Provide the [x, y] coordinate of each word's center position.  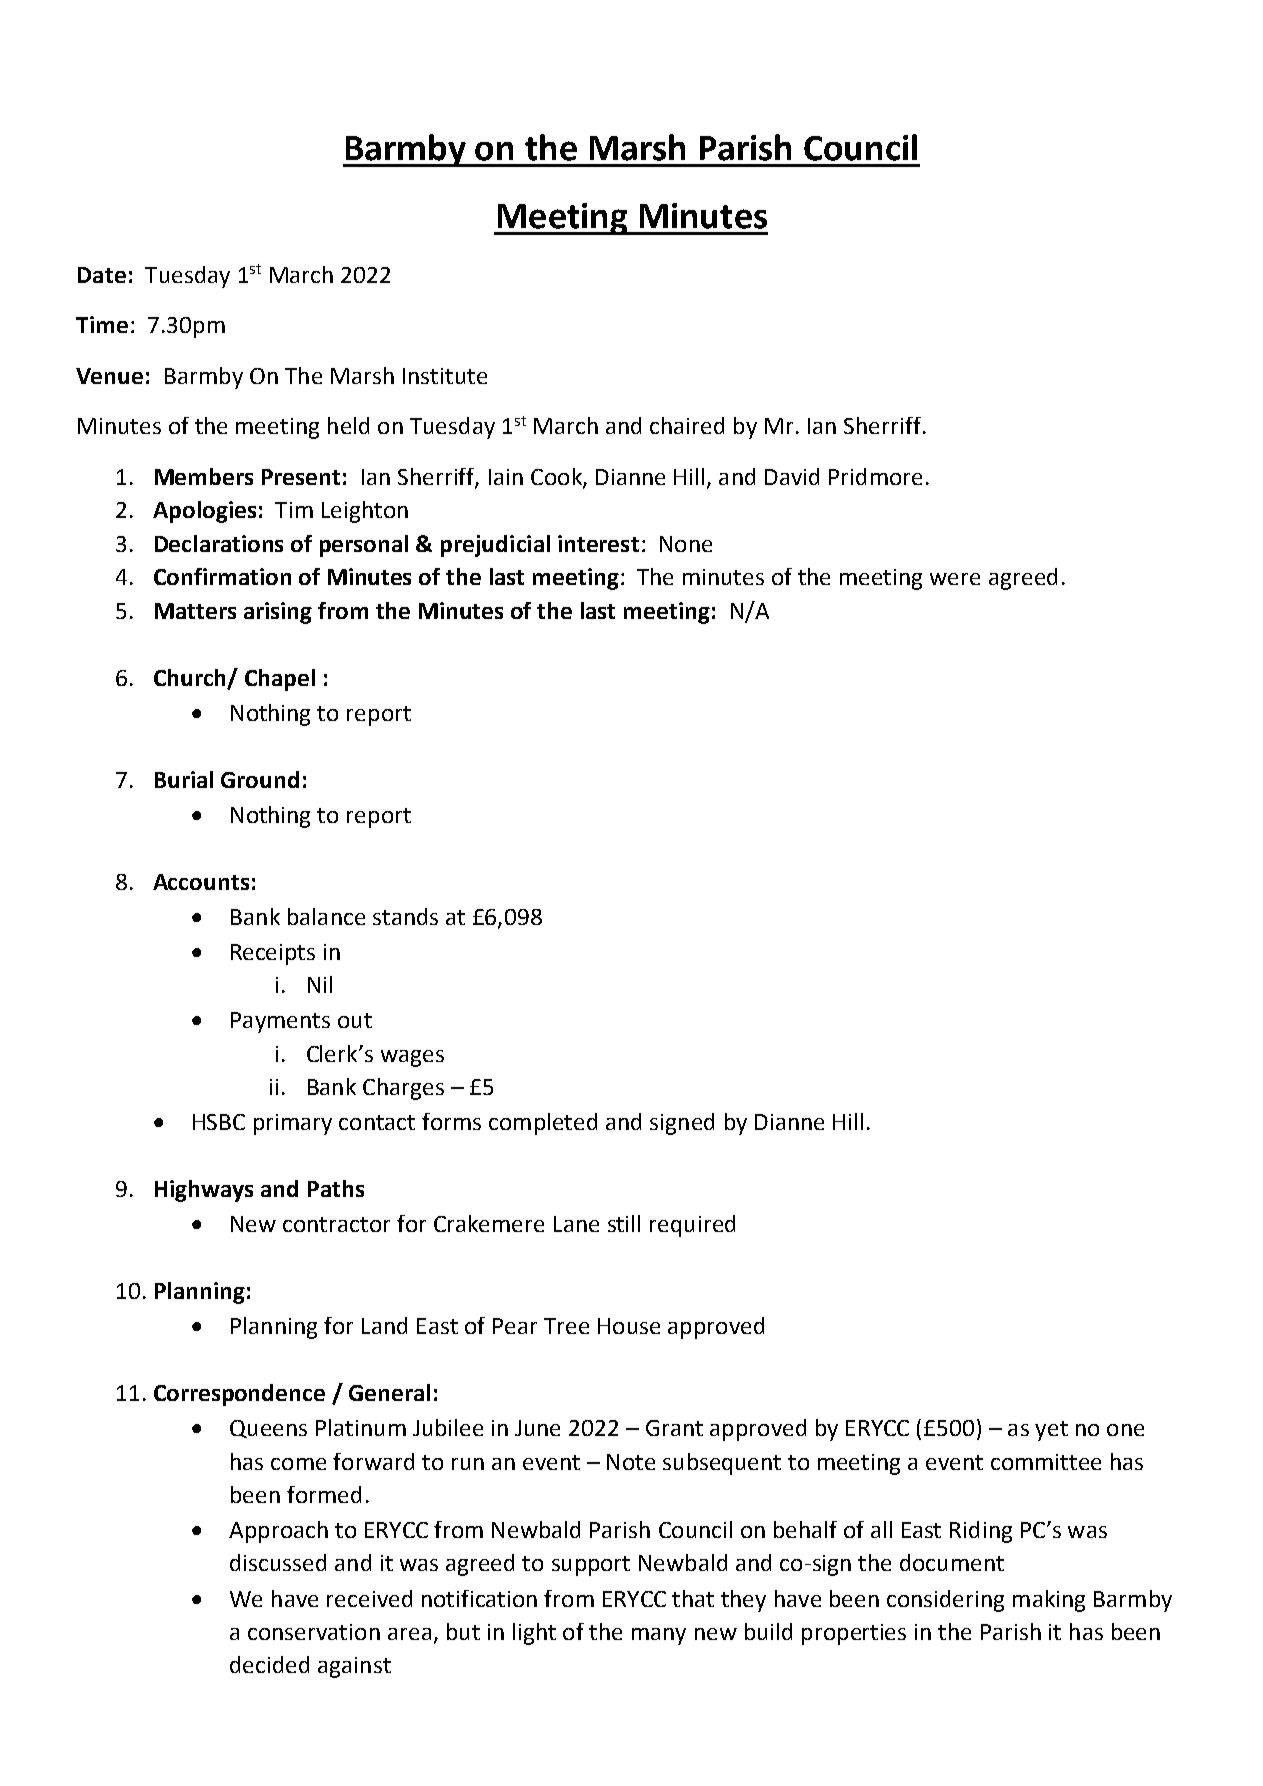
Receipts [273, 954]
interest [598, 543]
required [692, 1226]
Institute [445, 376]
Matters [195, 611]
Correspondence [239, 1395]
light [534, 1634]
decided [269, 1664]
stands [405, 916]
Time [102, 324]
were [955, 579]
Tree [566, 1326]
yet [1051, 1431]
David [792, 476]
